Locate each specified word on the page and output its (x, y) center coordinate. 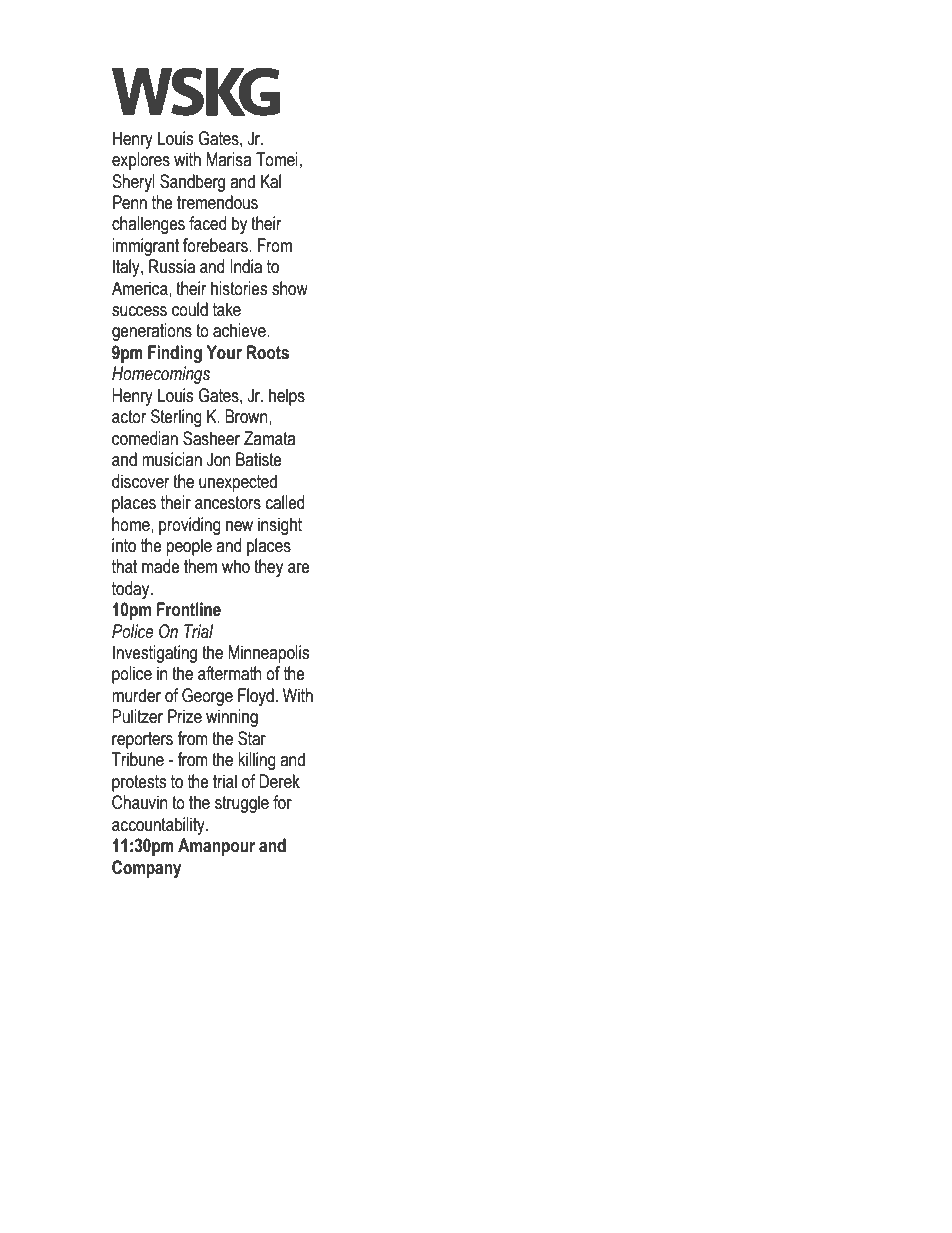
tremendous (217, 202)
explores (141, 161)
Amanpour (216, 847)
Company (146, 869)
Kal (271, 181)
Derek (279, 781)
